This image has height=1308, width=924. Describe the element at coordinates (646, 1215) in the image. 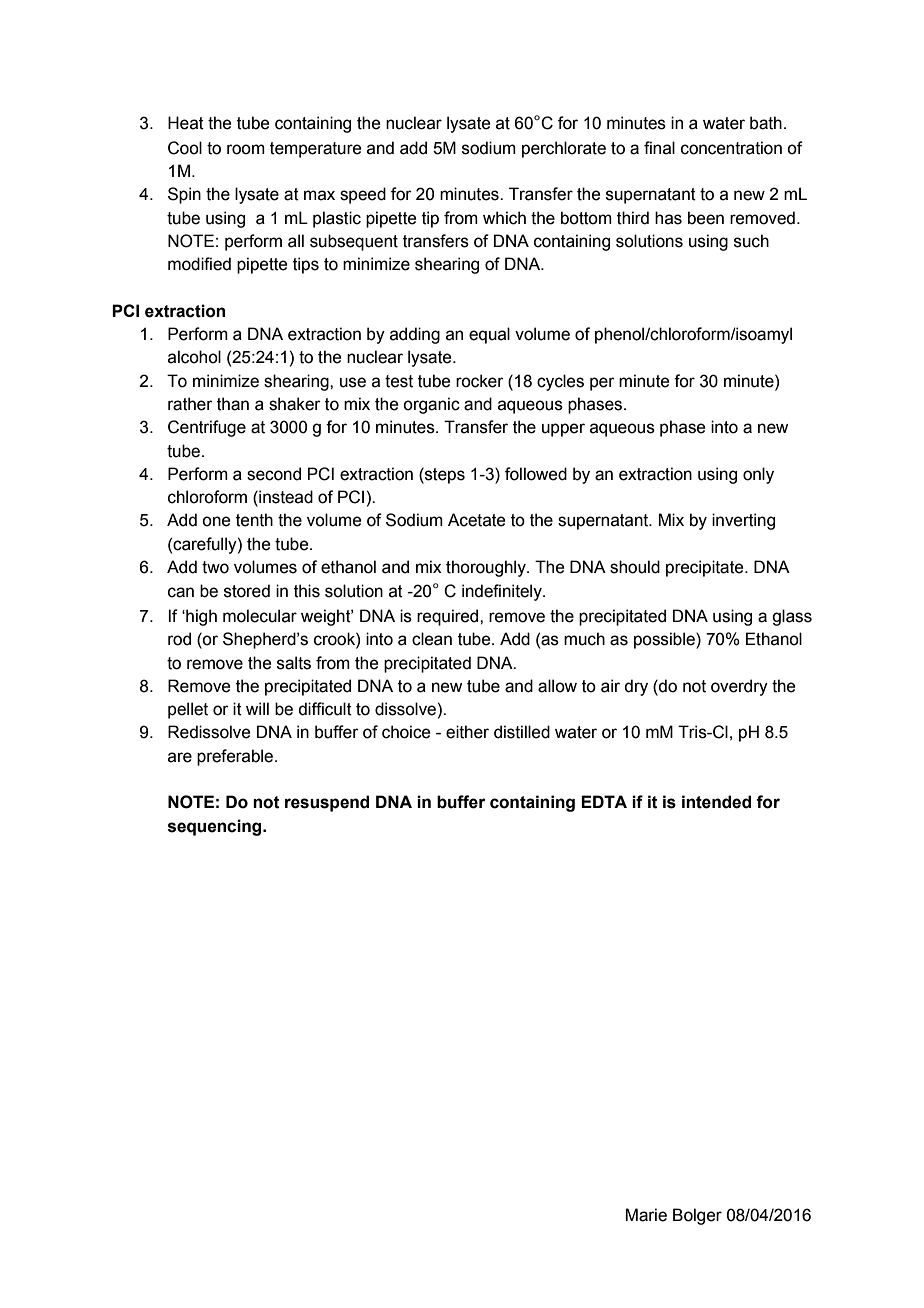

I see `Marie` at that location.
